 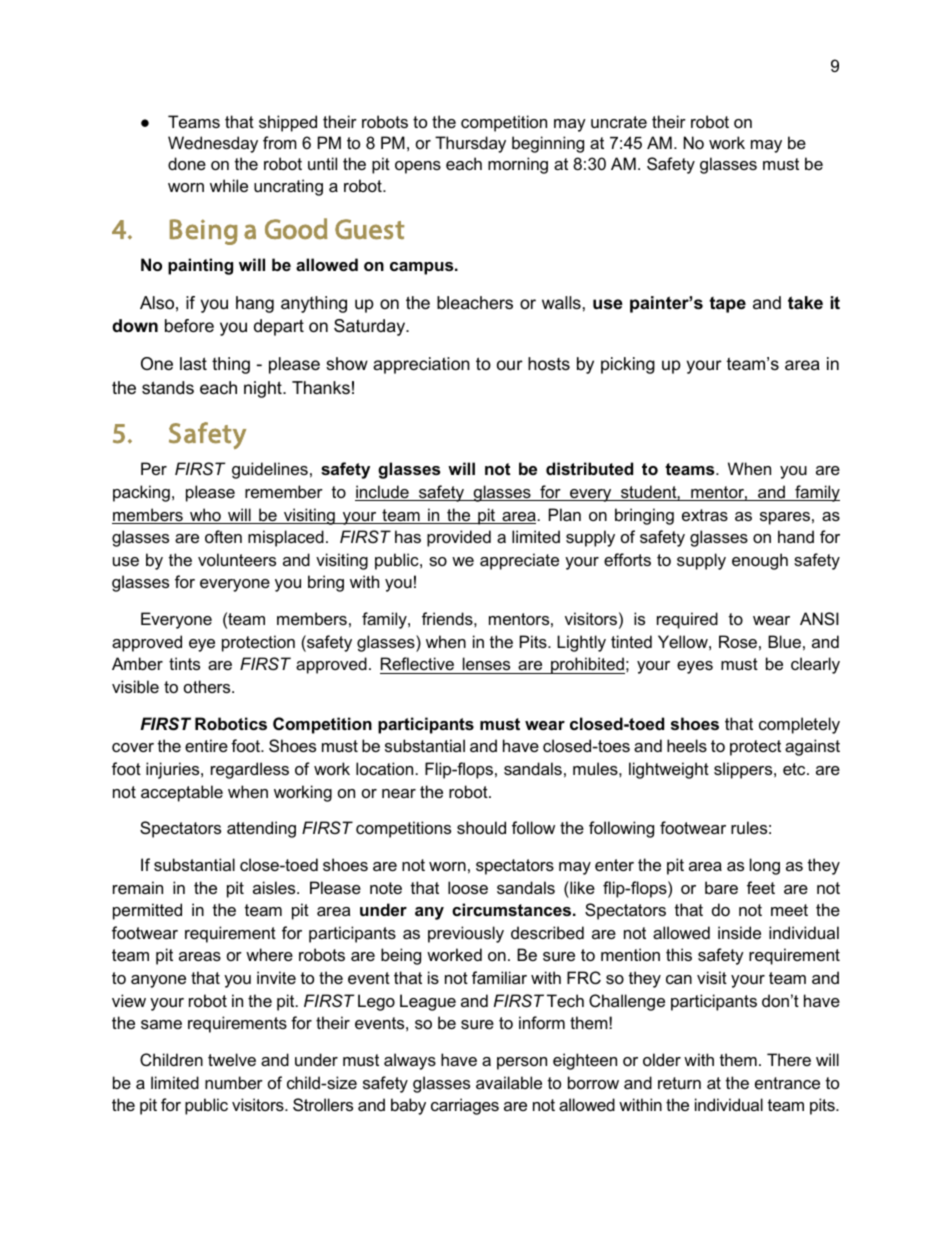 What do you see at coordinates (470, 144) in the image?
I see `Thursday` at bounding box center [470, 144].
